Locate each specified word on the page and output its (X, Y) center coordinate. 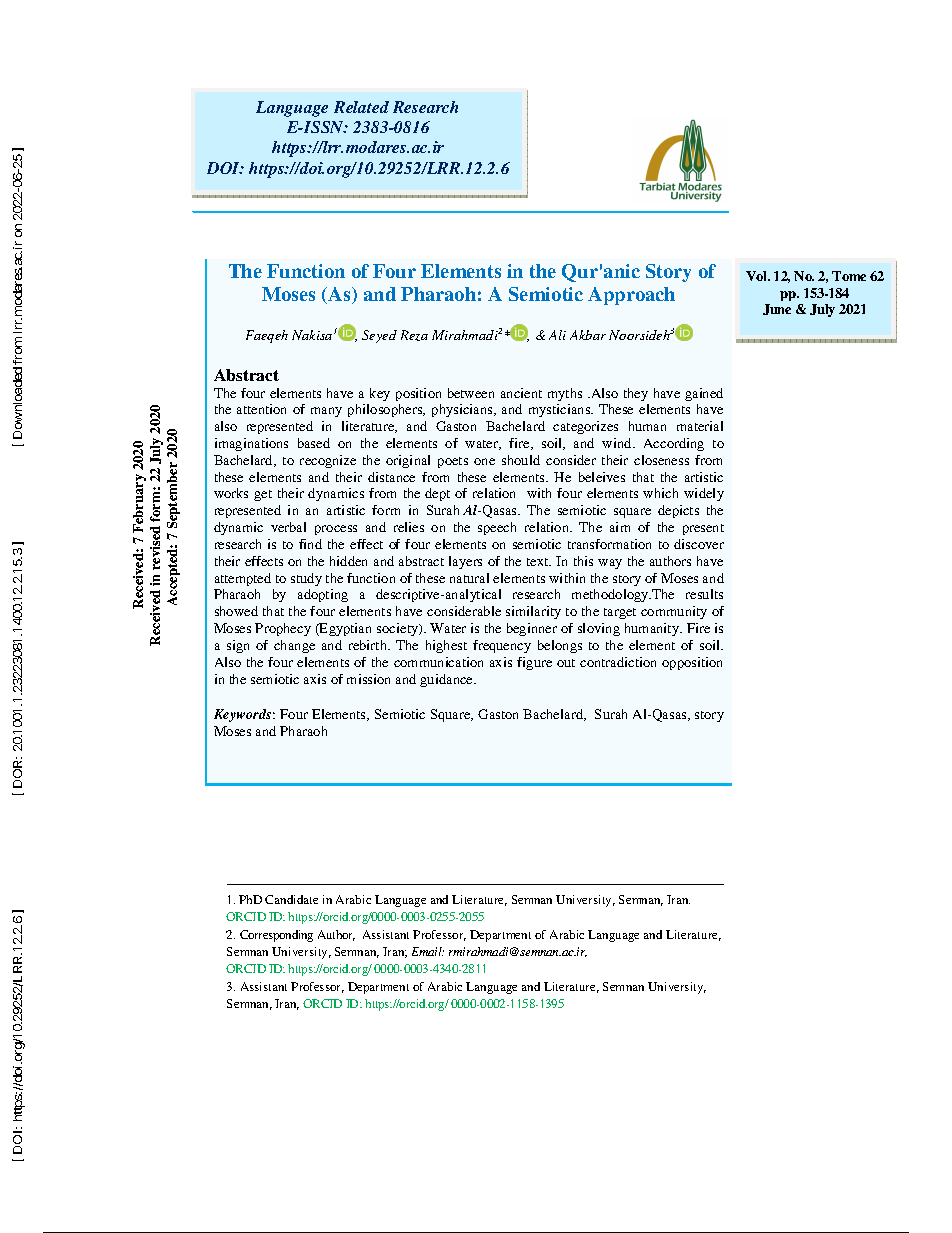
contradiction (618, 662)
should (521, 460)
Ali (557, 335)
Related (361, 107)
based (314, 443)
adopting (323, 595)
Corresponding (276, 936)
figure (534, 663)
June (777, 309)
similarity (533, 612)
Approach (631, 296)
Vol (758, 276)
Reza (414, 335)
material (700, 426)
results (704, 594)
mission (368, 679)
